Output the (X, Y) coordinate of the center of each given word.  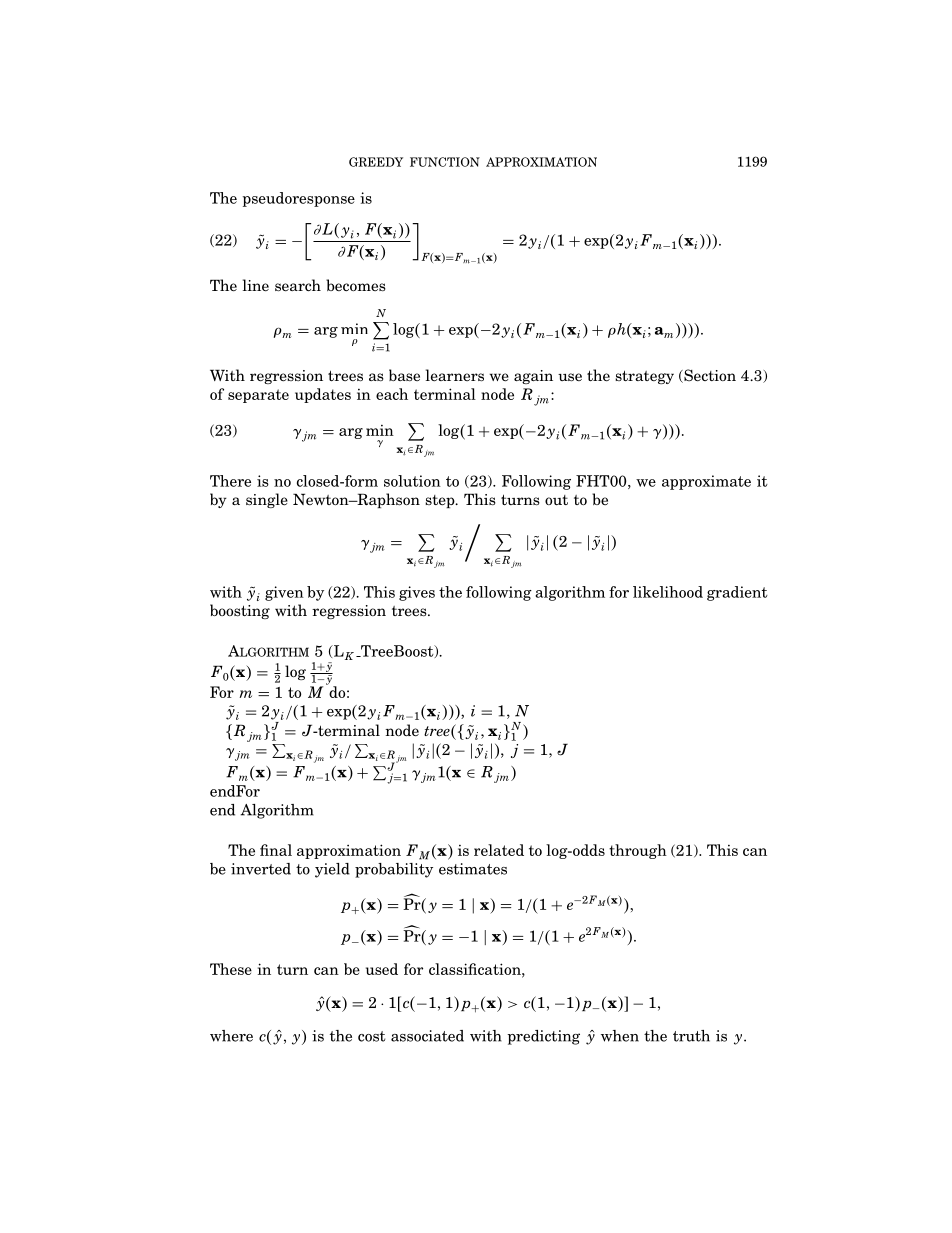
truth (691, 1036)
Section (709, 376)
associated (427, 1036)
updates (323, 395)
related (499, 850)
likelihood (668, 592)
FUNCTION (445, 162)
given (284, 593)
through (638, 851)
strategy (644, 377)
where (231, 1036)
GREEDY (376, 162)
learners (455, 375)
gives (417, 593)
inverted (261, 869)
